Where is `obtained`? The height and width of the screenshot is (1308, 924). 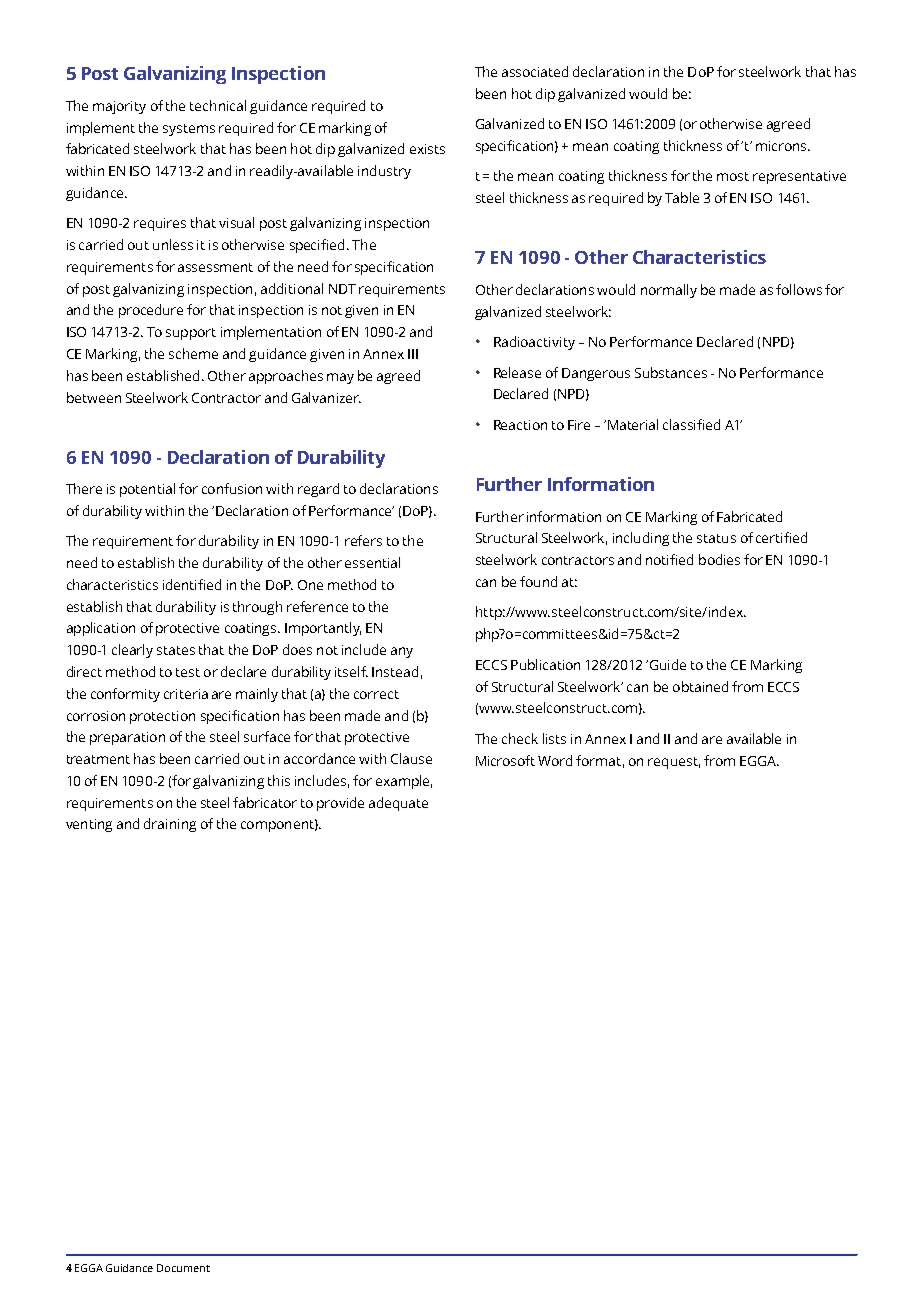
obtained is located at coordinates (700, 686).
